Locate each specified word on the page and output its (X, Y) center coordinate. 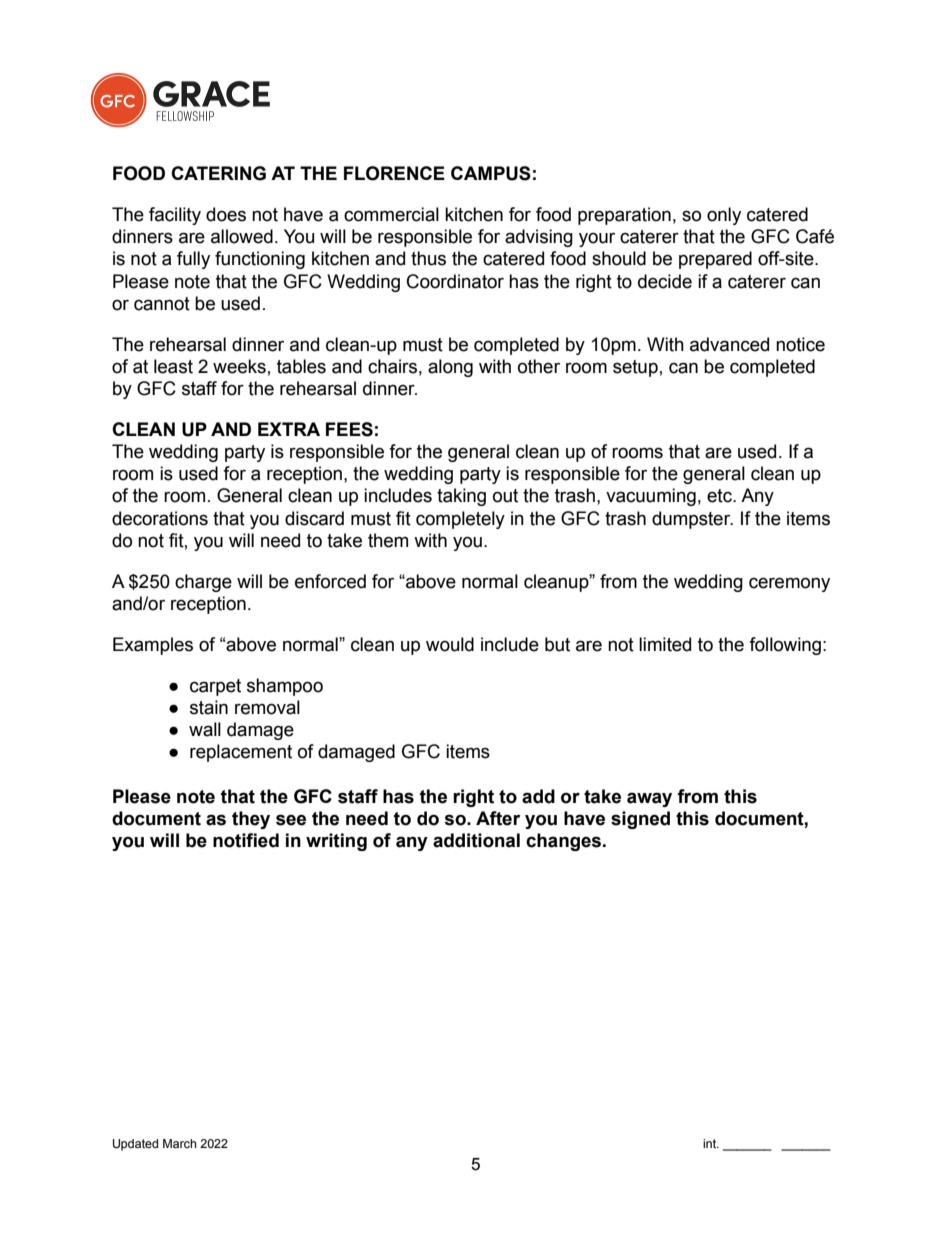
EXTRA (289, 429)
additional (476, 840)
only (724, 216)
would (450, 644)
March (180, 1143)
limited (665, 644)
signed (640, 820)
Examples (153, 646)
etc (720, 496)
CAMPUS (491, 173)
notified (246, 840)
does (226, 214)
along (450, 368)
